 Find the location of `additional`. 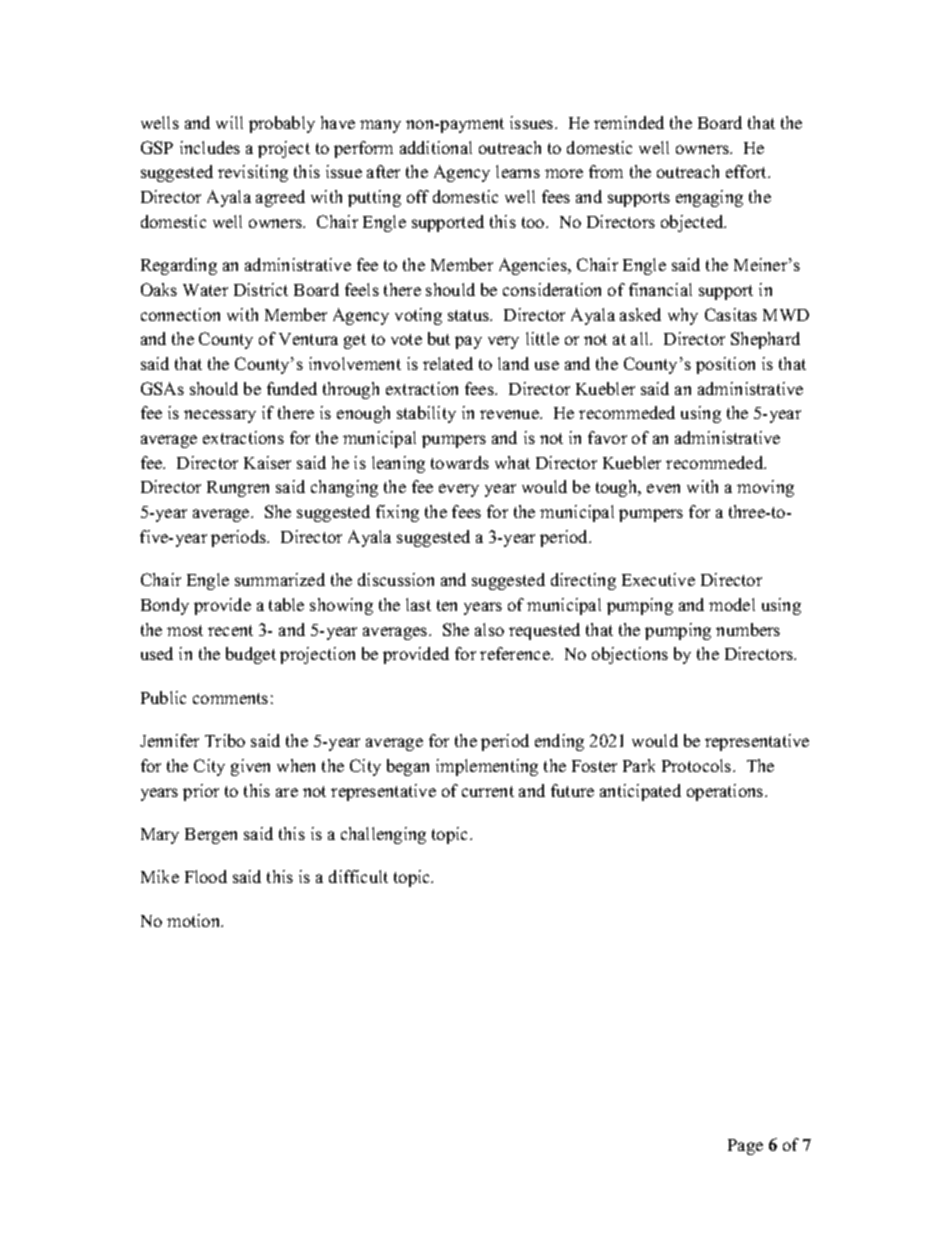

additional is located at coordinates (436, 147).
